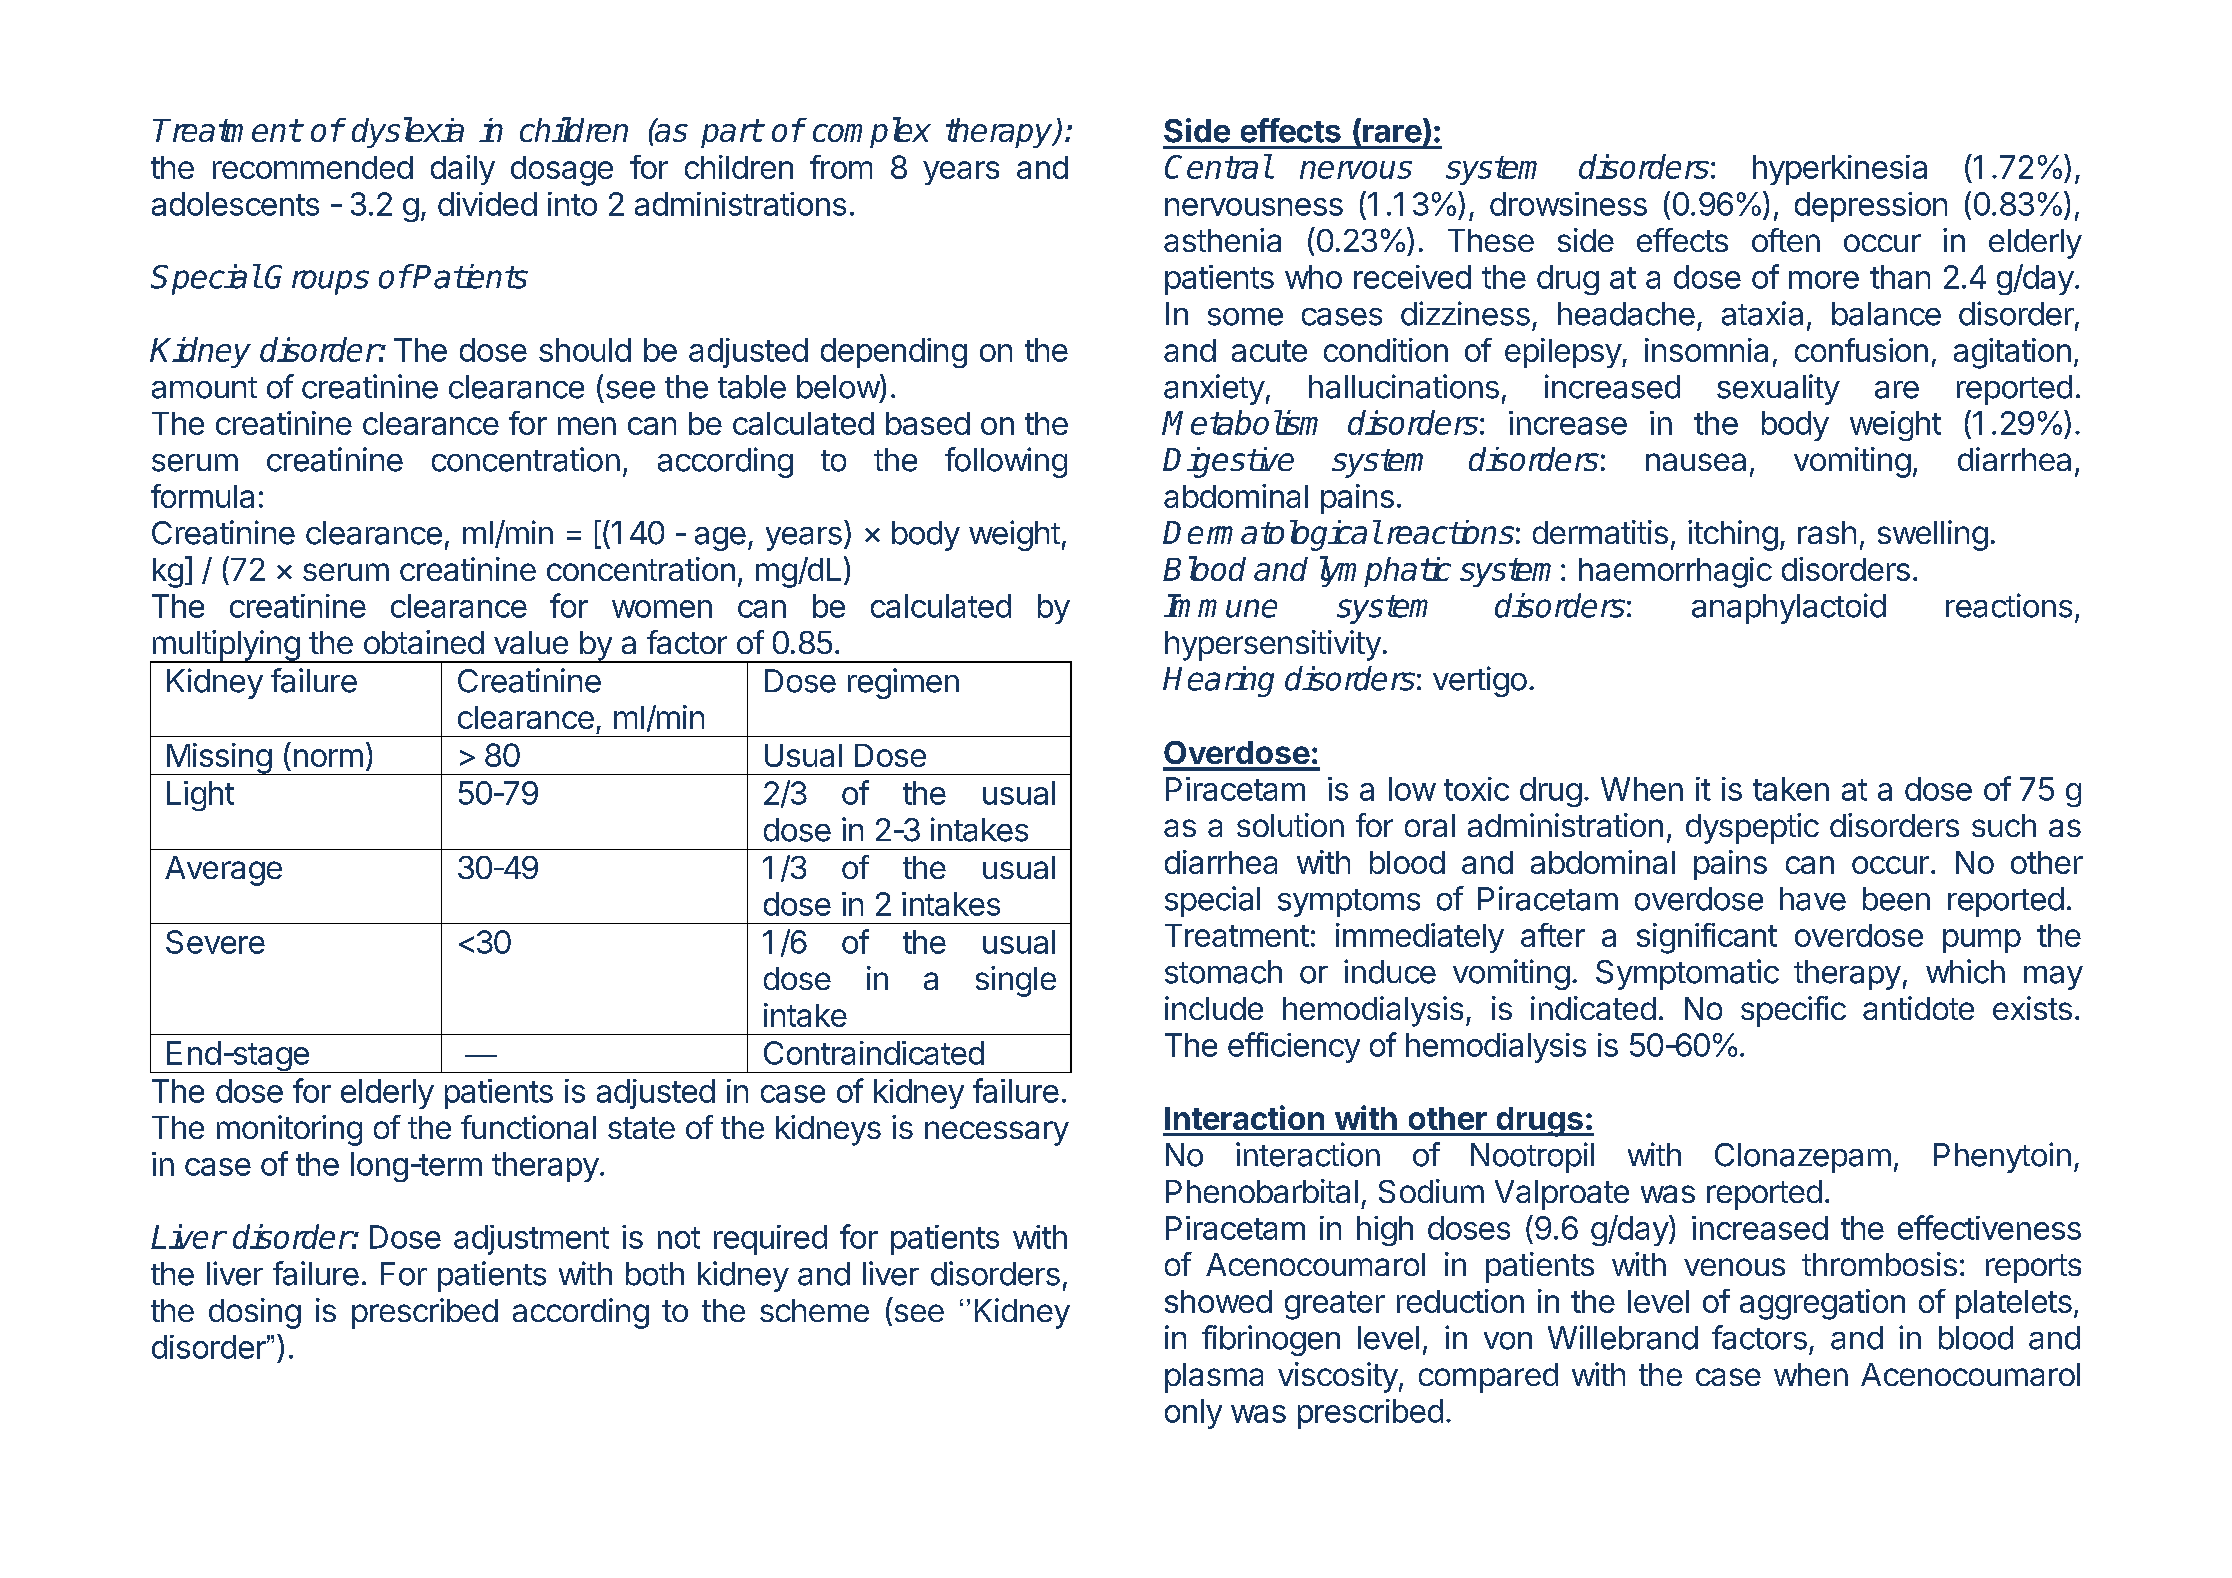  What do you see at coordinates (1214, 1378) in the screenshot?
I see `plasma` at bounding box center [1214, 1378].
